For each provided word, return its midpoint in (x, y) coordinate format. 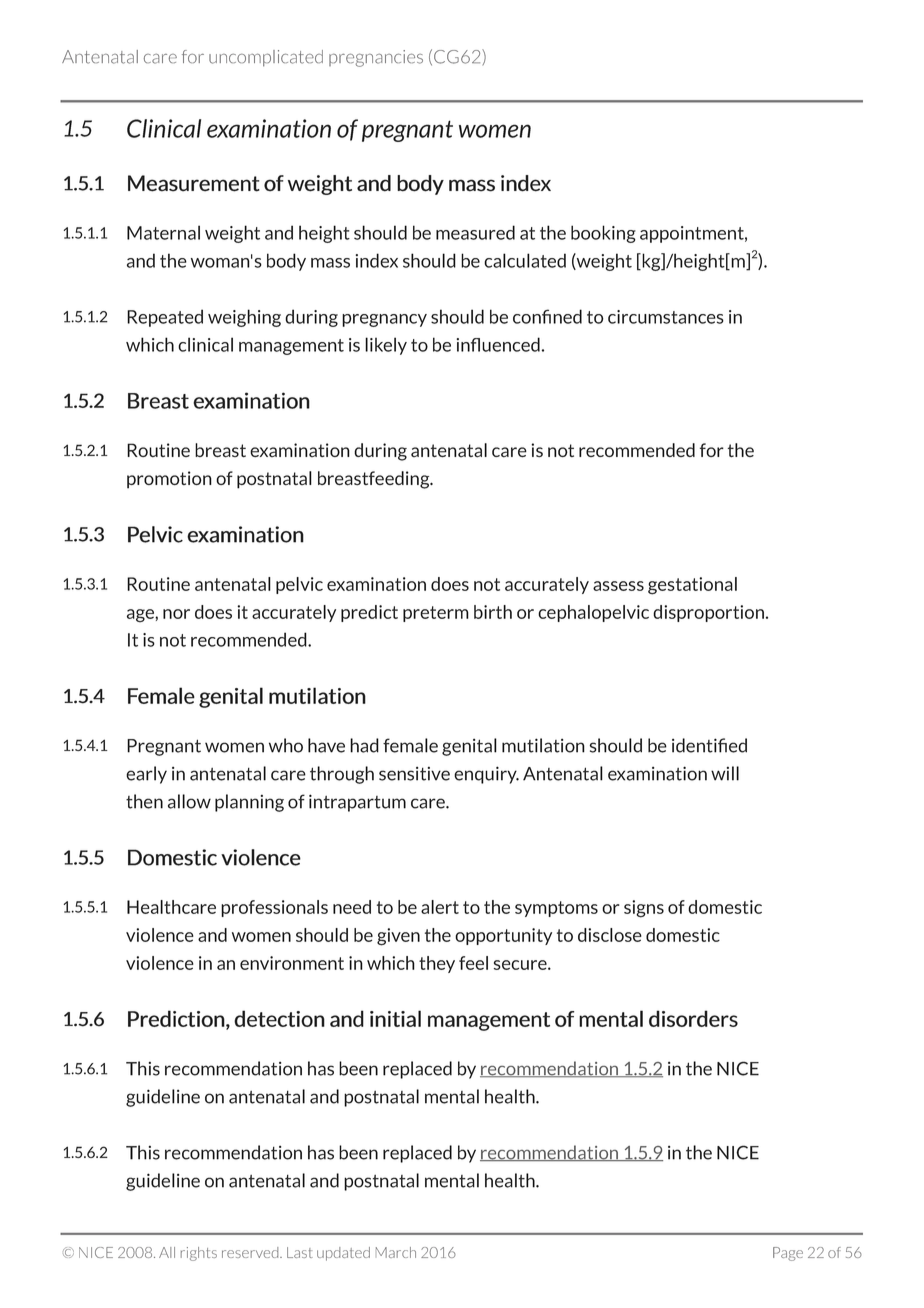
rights (199, 1254)
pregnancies (376, 58)
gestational (692, 586)
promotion (169, 480)
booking (603, 234)
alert (440, 907)
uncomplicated (266, 58)
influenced (498, 344)
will (725, 773)
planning (249, 803)
